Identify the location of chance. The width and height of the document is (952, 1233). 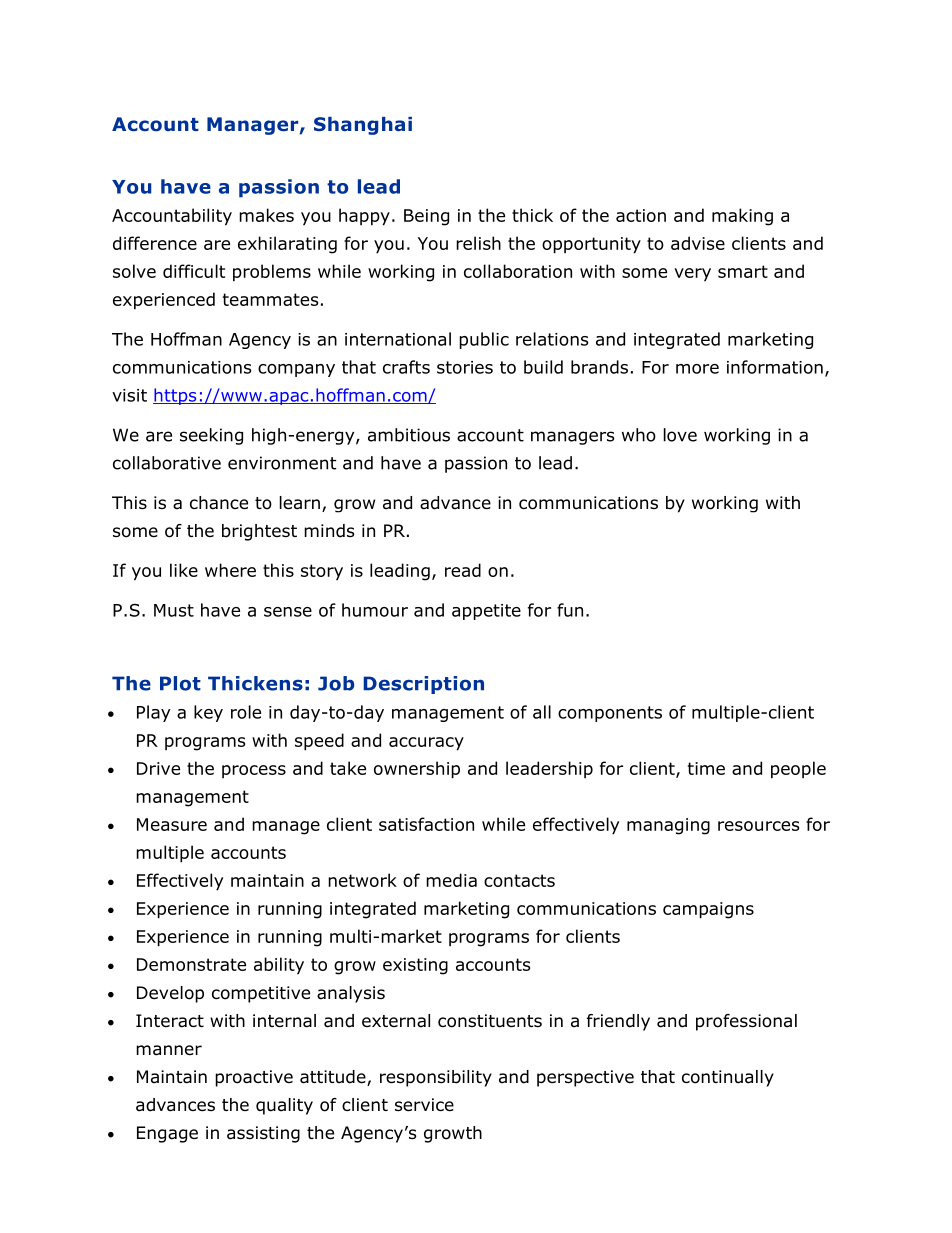
(219, 503).
